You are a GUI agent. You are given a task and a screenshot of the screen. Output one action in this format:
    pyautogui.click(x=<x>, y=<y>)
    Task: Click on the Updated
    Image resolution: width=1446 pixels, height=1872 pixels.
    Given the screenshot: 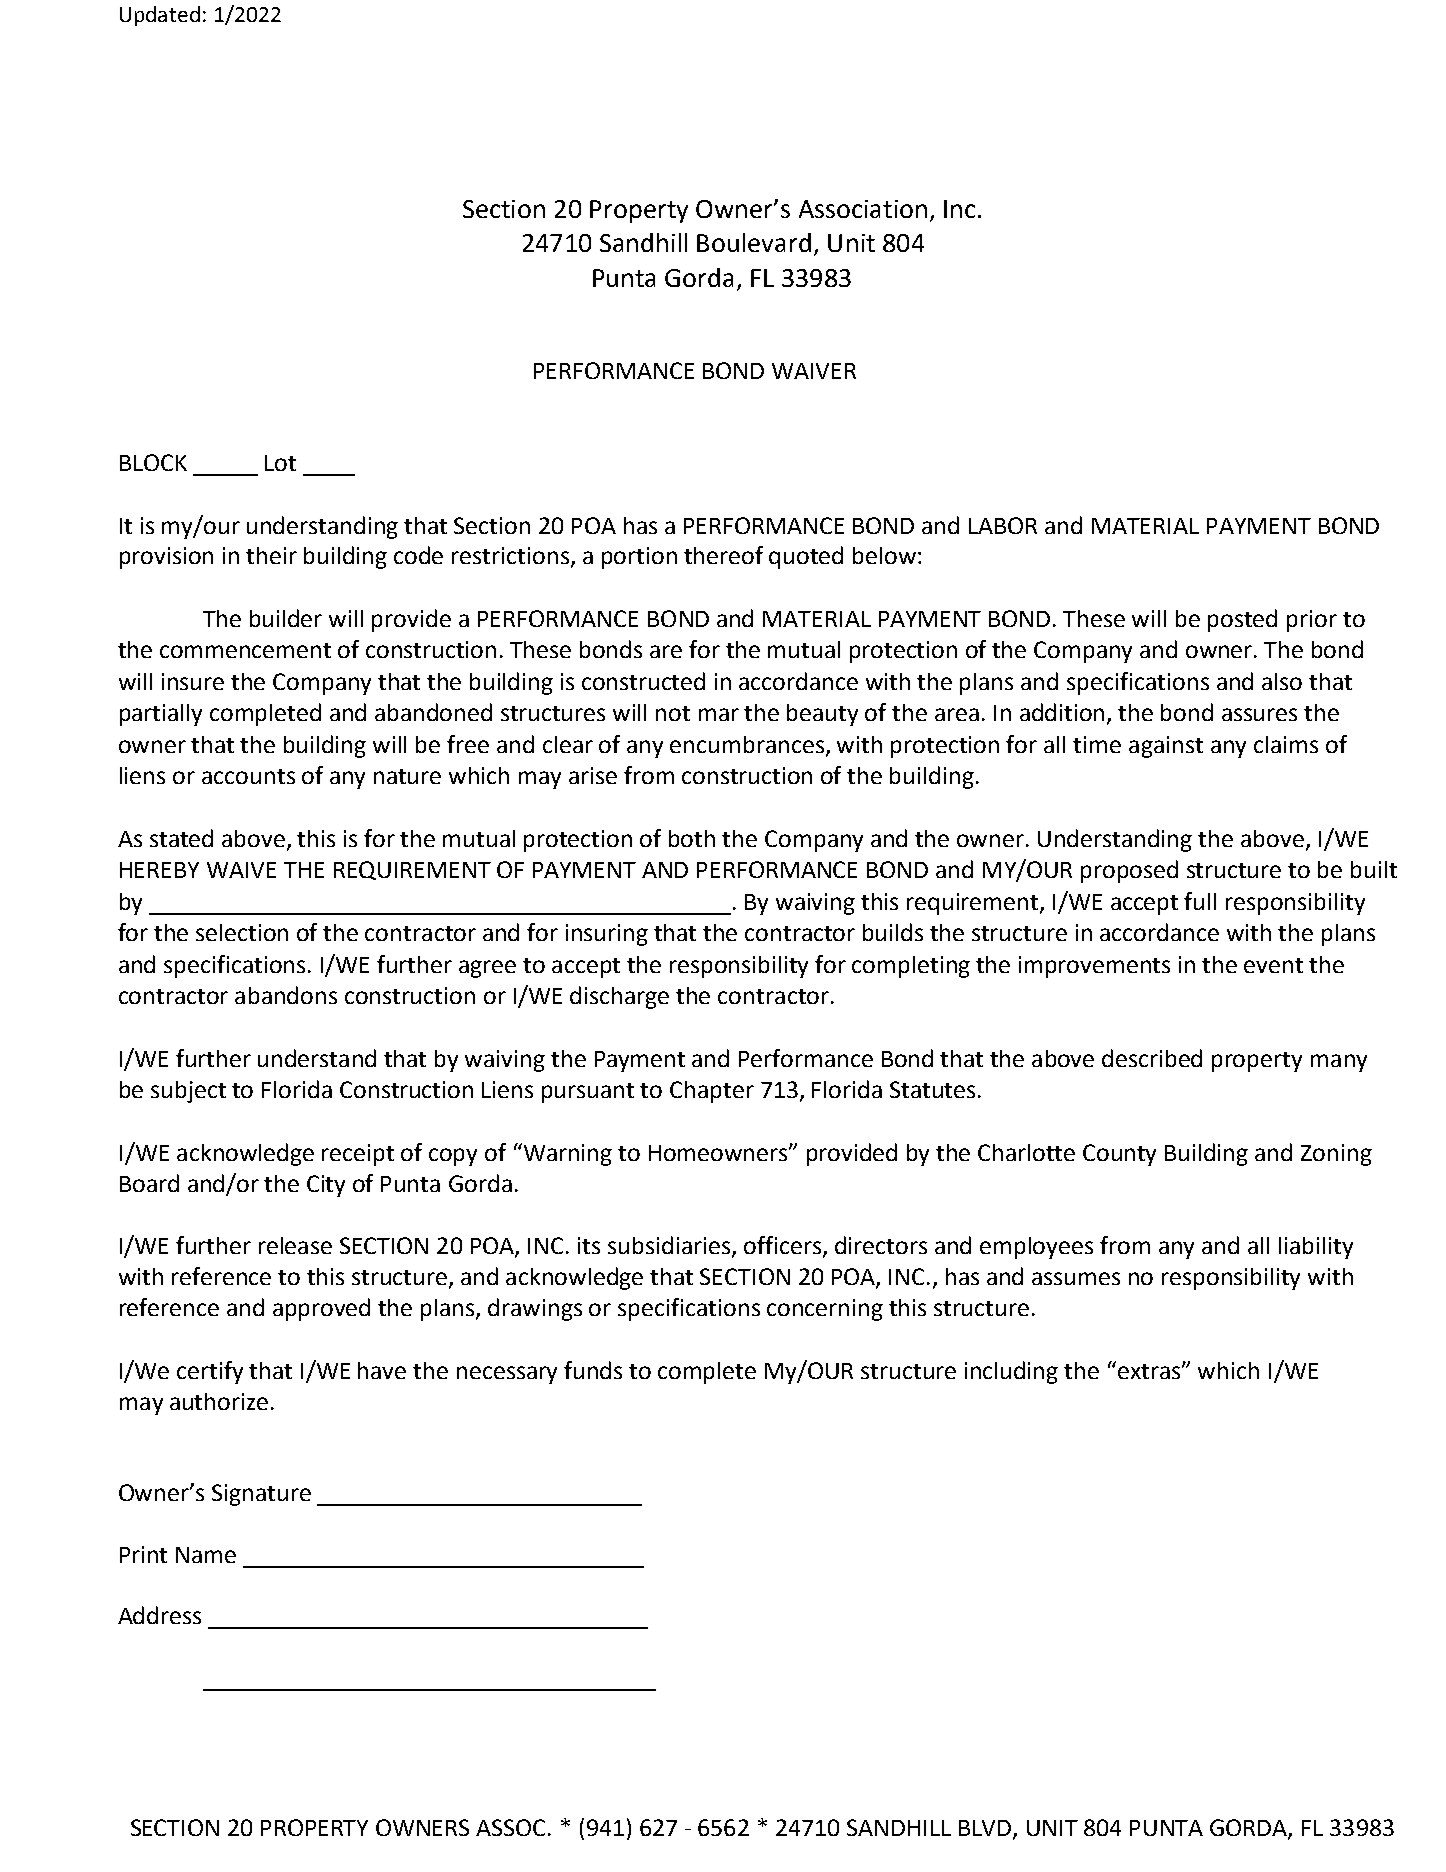 What is the action you would take?
    pyautogui.click(x=160, y=16)
